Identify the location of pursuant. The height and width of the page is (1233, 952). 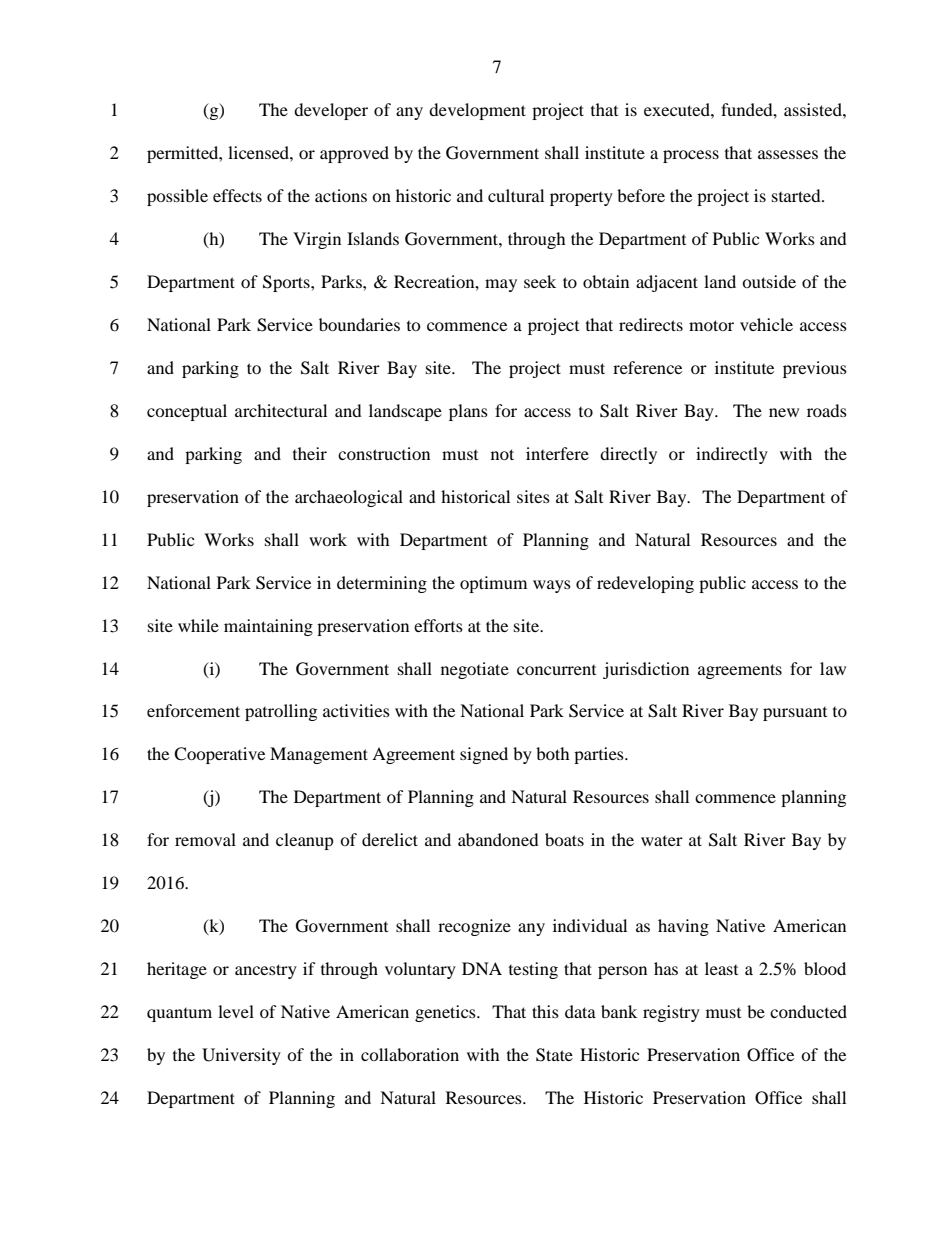
(795, 714).
